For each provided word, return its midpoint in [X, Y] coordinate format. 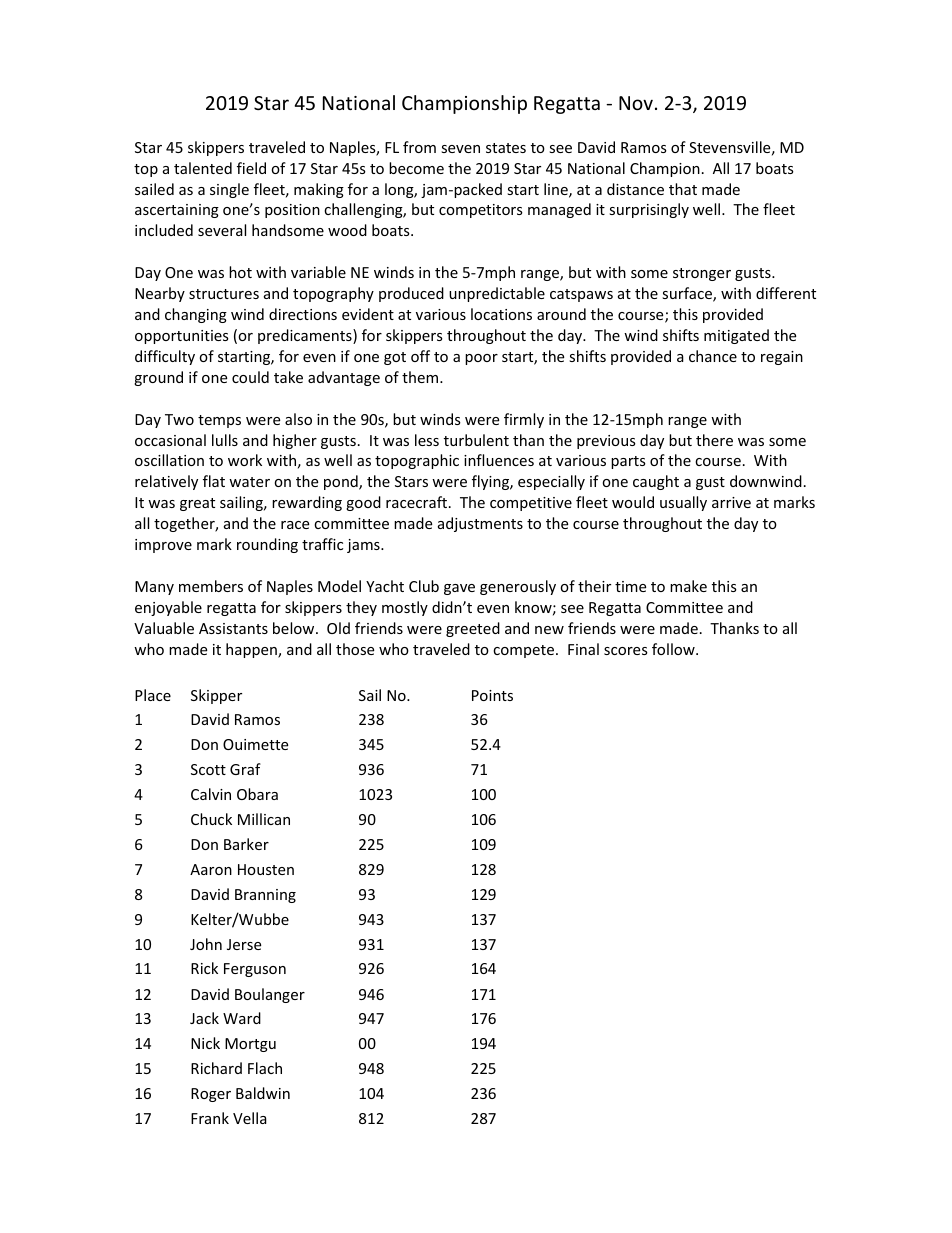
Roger [211, 1095]
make [688, 586]
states [506, 148]
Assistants [233, 628]
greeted [473, 629]
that [683, 189]
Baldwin [263, 1093]
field [251, 168]
